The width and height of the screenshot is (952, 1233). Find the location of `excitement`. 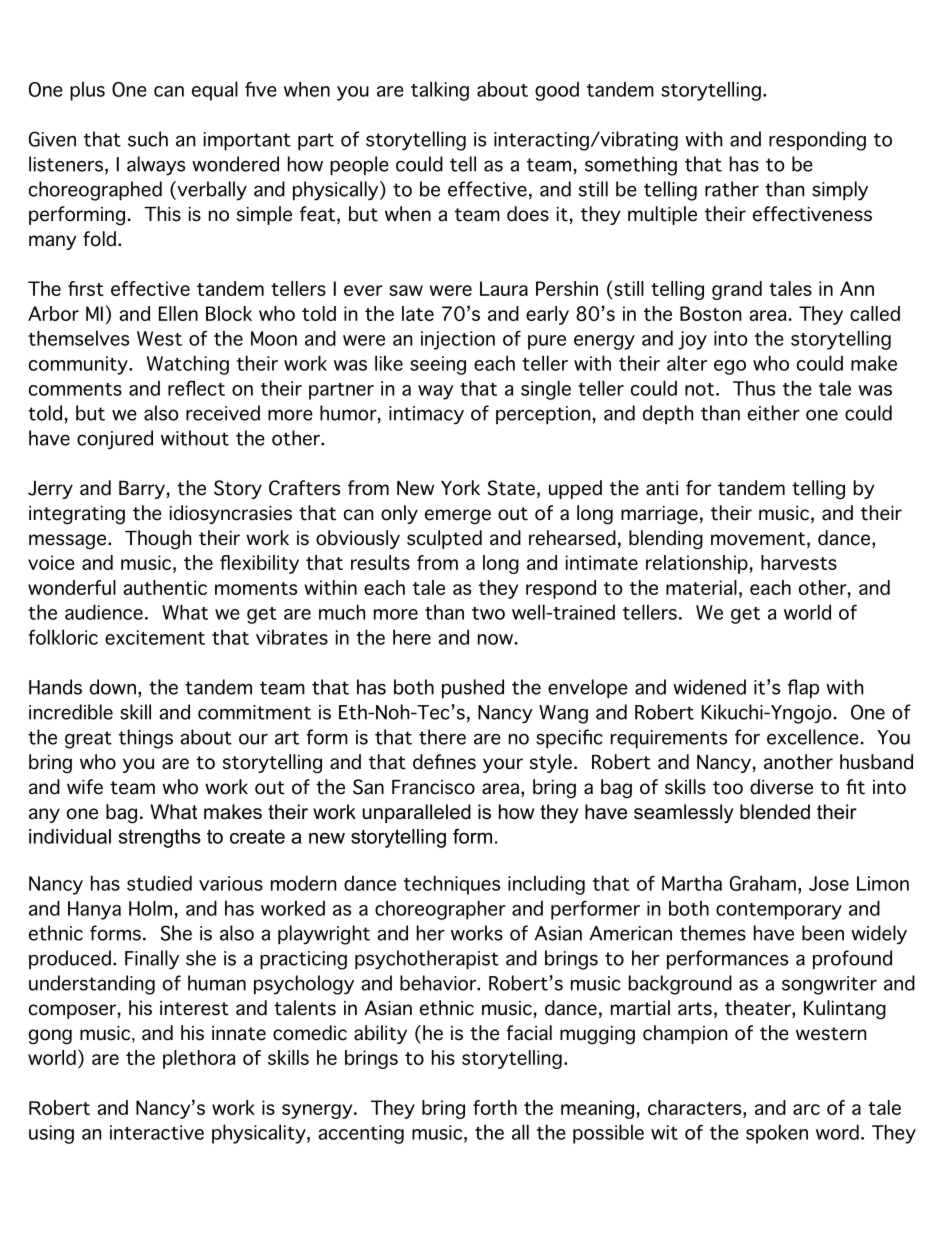

excitement is located at coordinates (155, 637).
